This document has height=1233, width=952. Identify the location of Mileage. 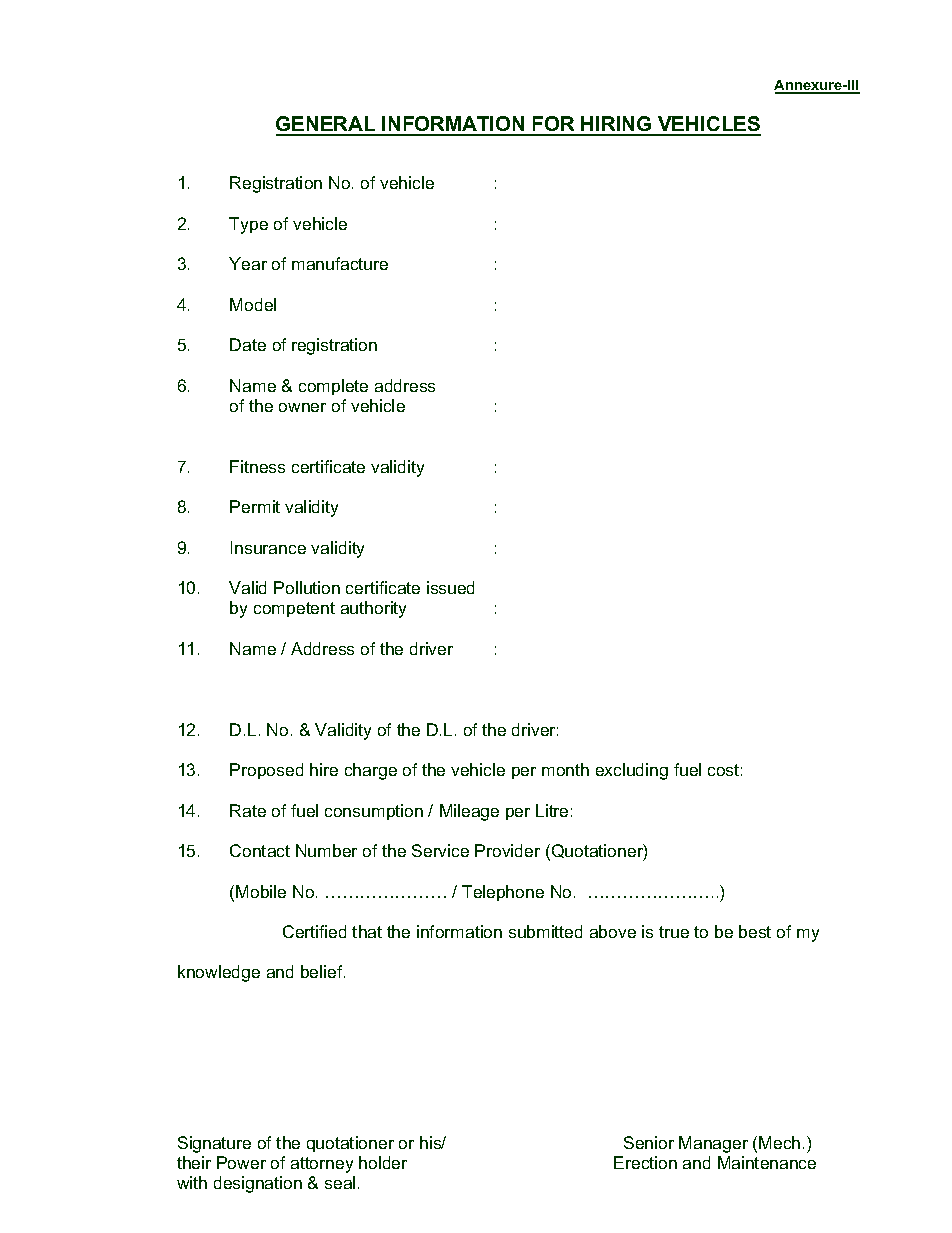
(469, 812).
